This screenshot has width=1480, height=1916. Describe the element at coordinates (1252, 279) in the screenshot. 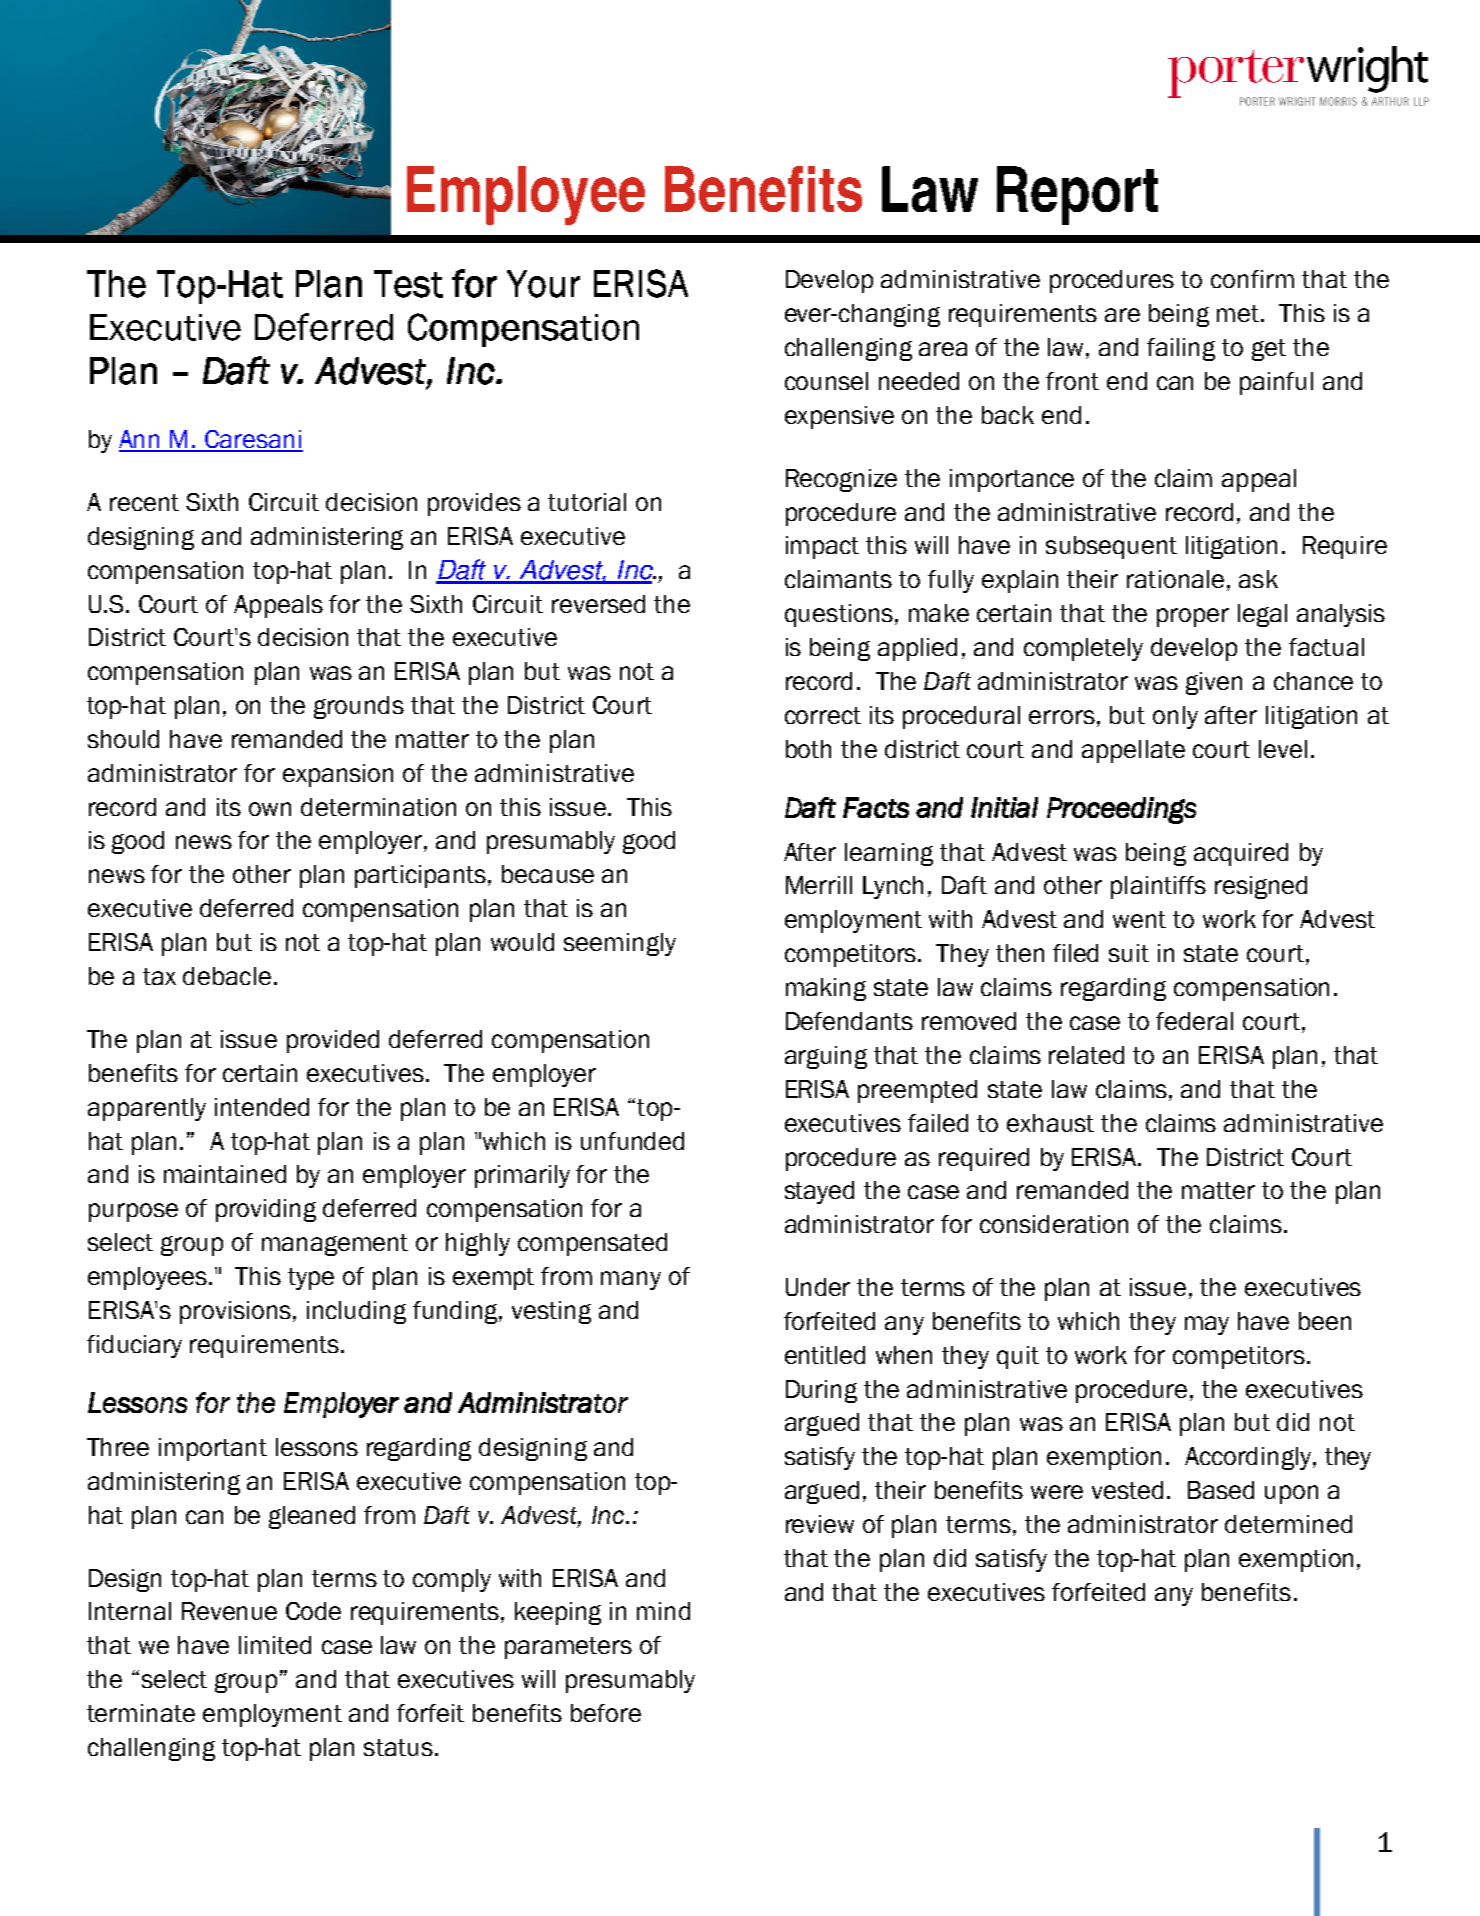

I see `confirm` at that location.
